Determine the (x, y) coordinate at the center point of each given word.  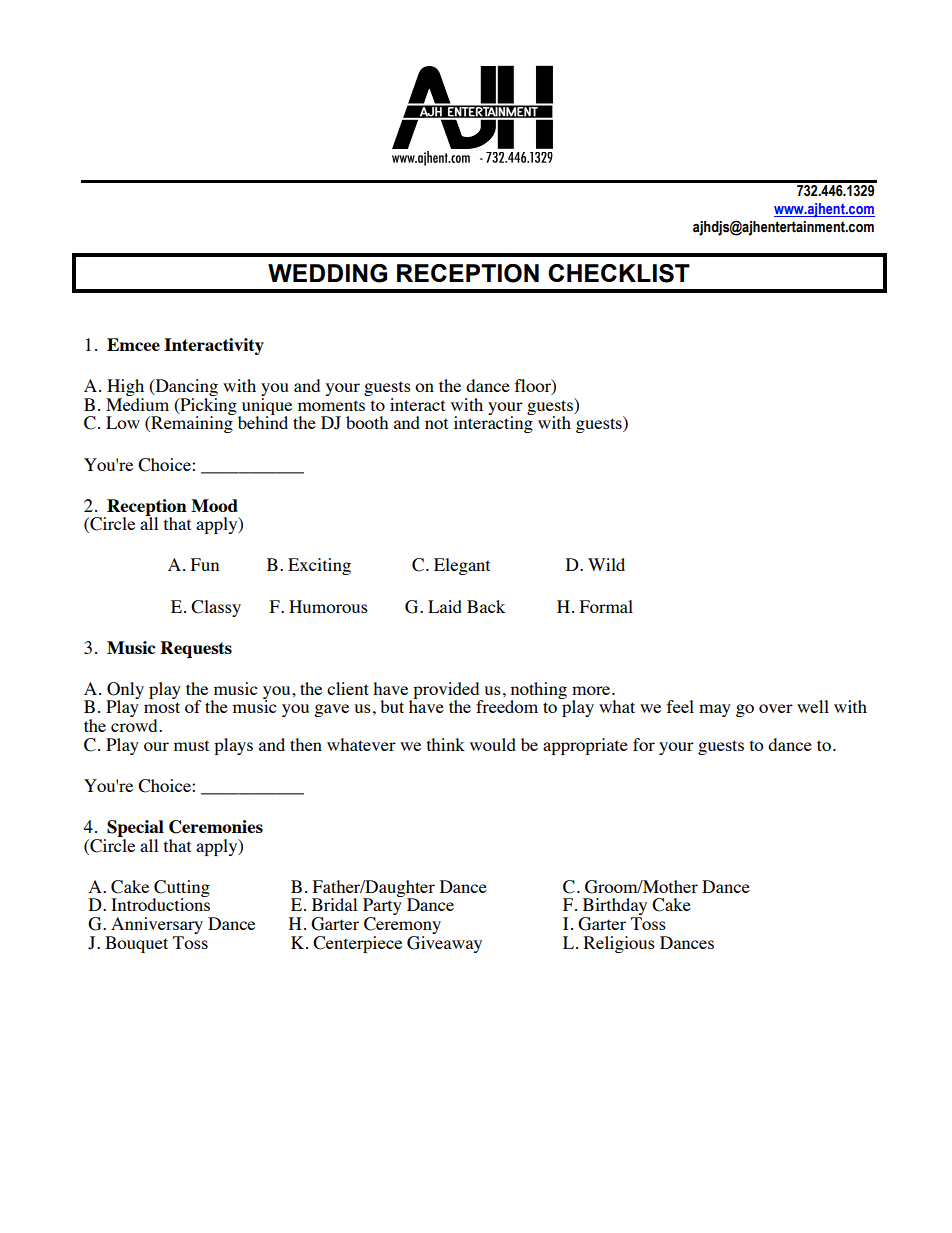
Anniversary (156, 927)
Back (486, 606)
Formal (606, 606)
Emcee (133, 344)
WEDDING (327, 273)
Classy (216, 608)
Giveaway (444, 944)
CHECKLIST (619, 273)
